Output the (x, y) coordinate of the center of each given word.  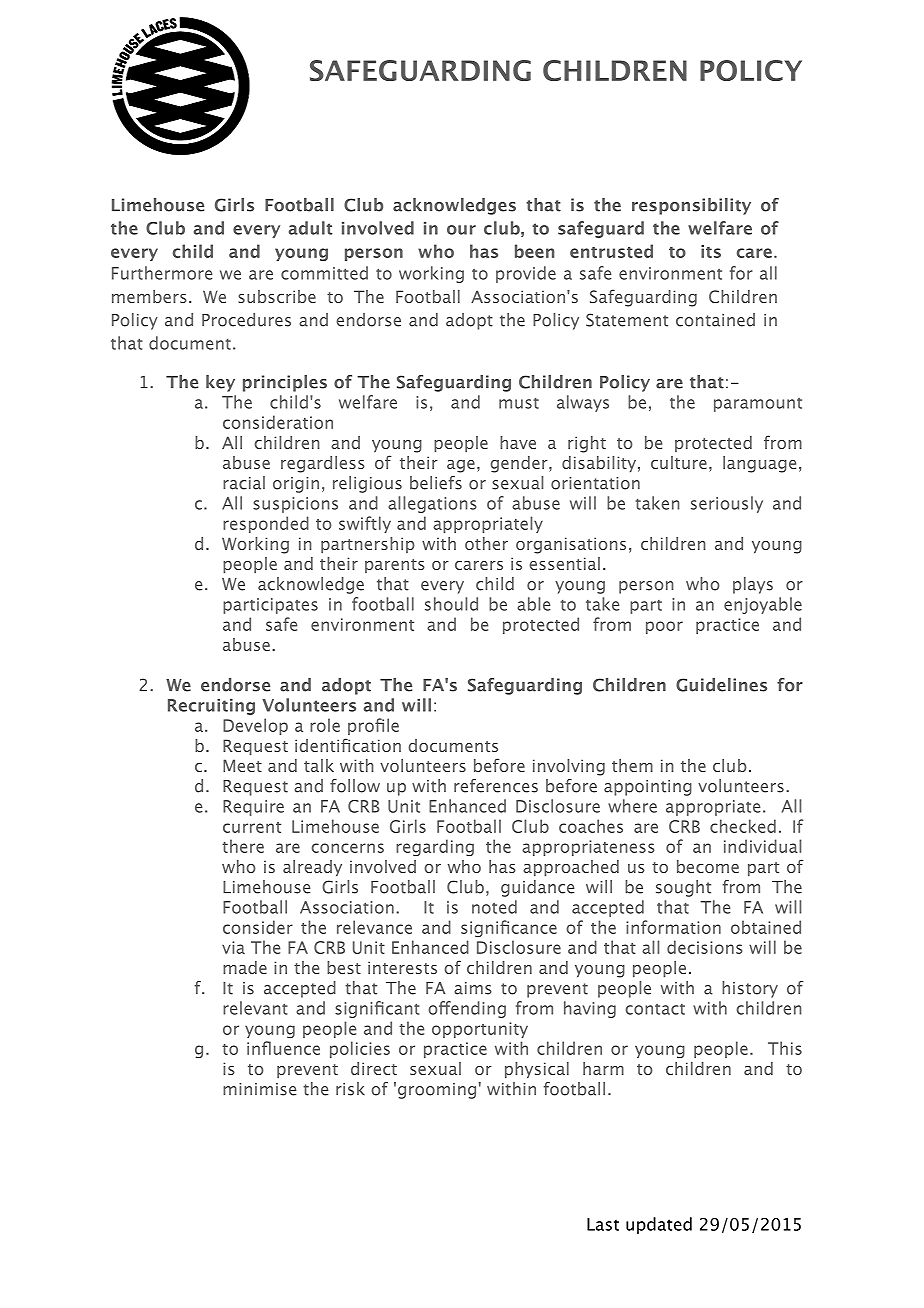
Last (603, 1224)
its (711, 251)
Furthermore (162, 273)
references (496, 786)
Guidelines (721, 685)
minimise (260, 1089)
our (461, 230)
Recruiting (211, 707)
